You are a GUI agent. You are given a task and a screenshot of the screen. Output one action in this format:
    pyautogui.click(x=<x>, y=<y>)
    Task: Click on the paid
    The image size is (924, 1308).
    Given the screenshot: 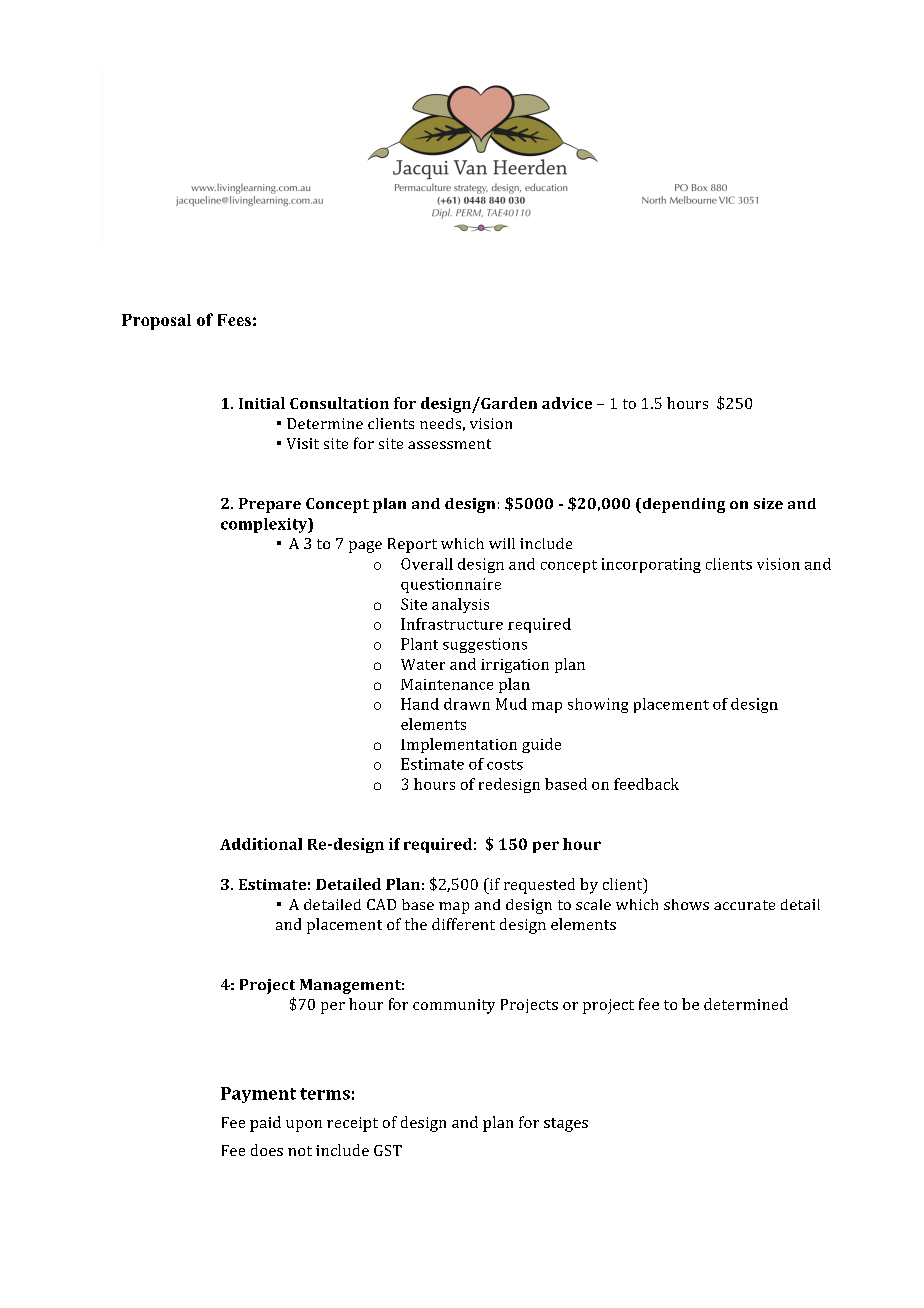 What is the action you would take?
    pyautogui.click(x=265, y=1124)
